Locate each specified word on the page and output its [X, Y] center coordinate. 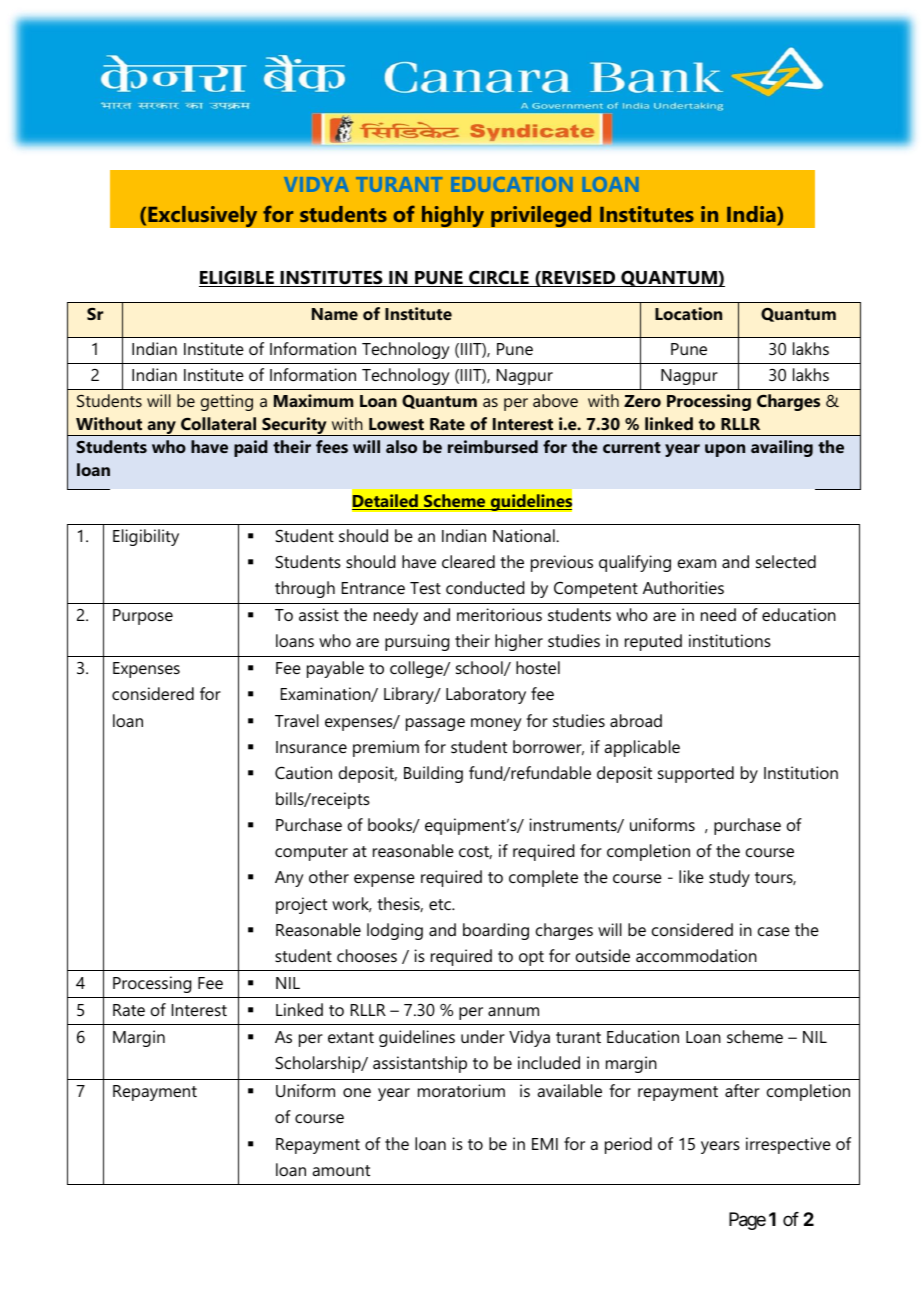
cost [475, 852]
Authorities [683, 587]
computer [311, 853]
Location [688, 313]
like [691, 876]
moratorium [461, 1090]
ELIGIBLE [237, 278]
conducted [485, 587]
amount [341, 1170]
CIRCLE [499, 278]
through [305, 589]
